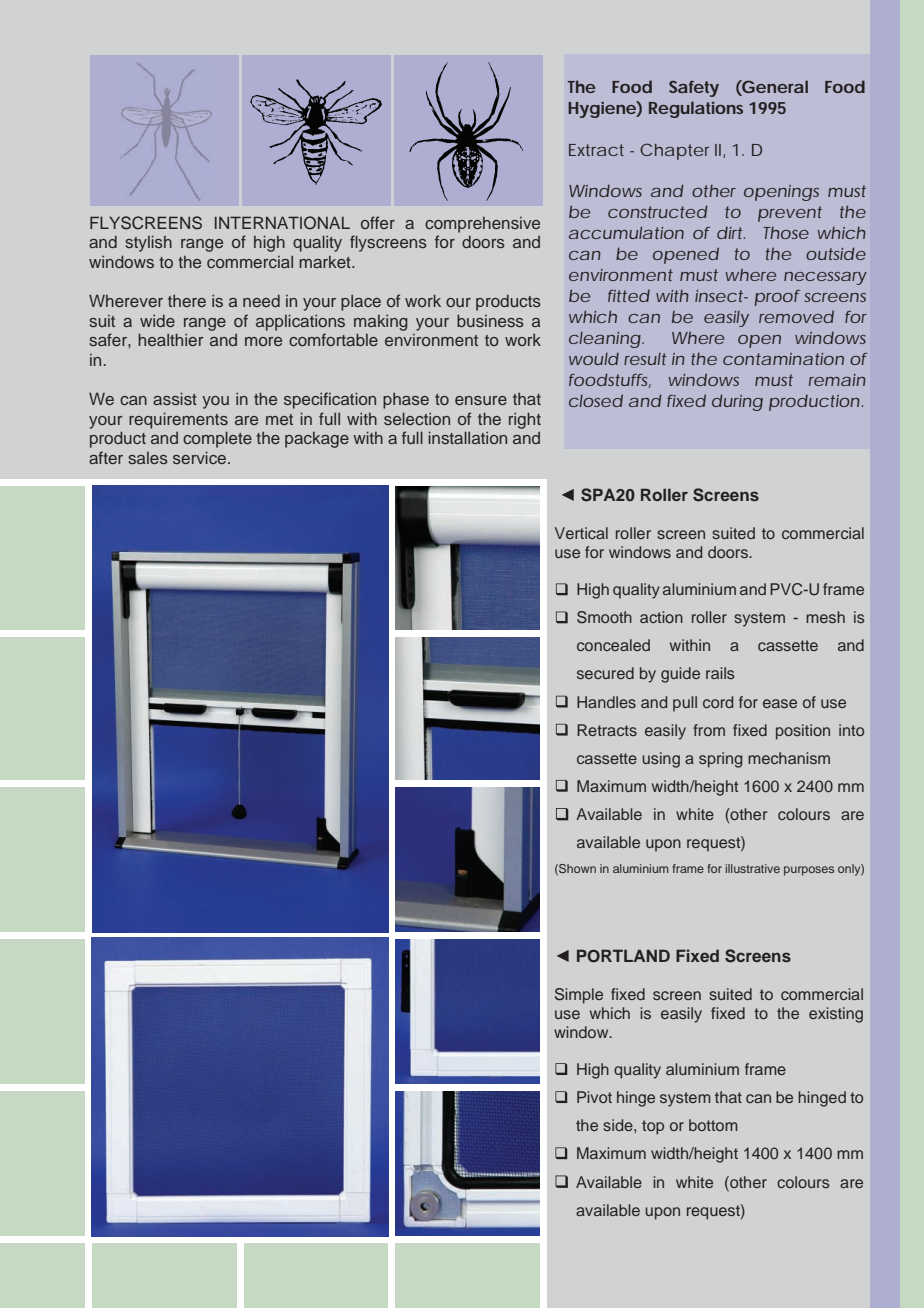 This screenshot has width=924, height=1308. What do you see at coordinates (579, 996) in the screenshot?
I see `Simple` at bounding box center [579, 996].
